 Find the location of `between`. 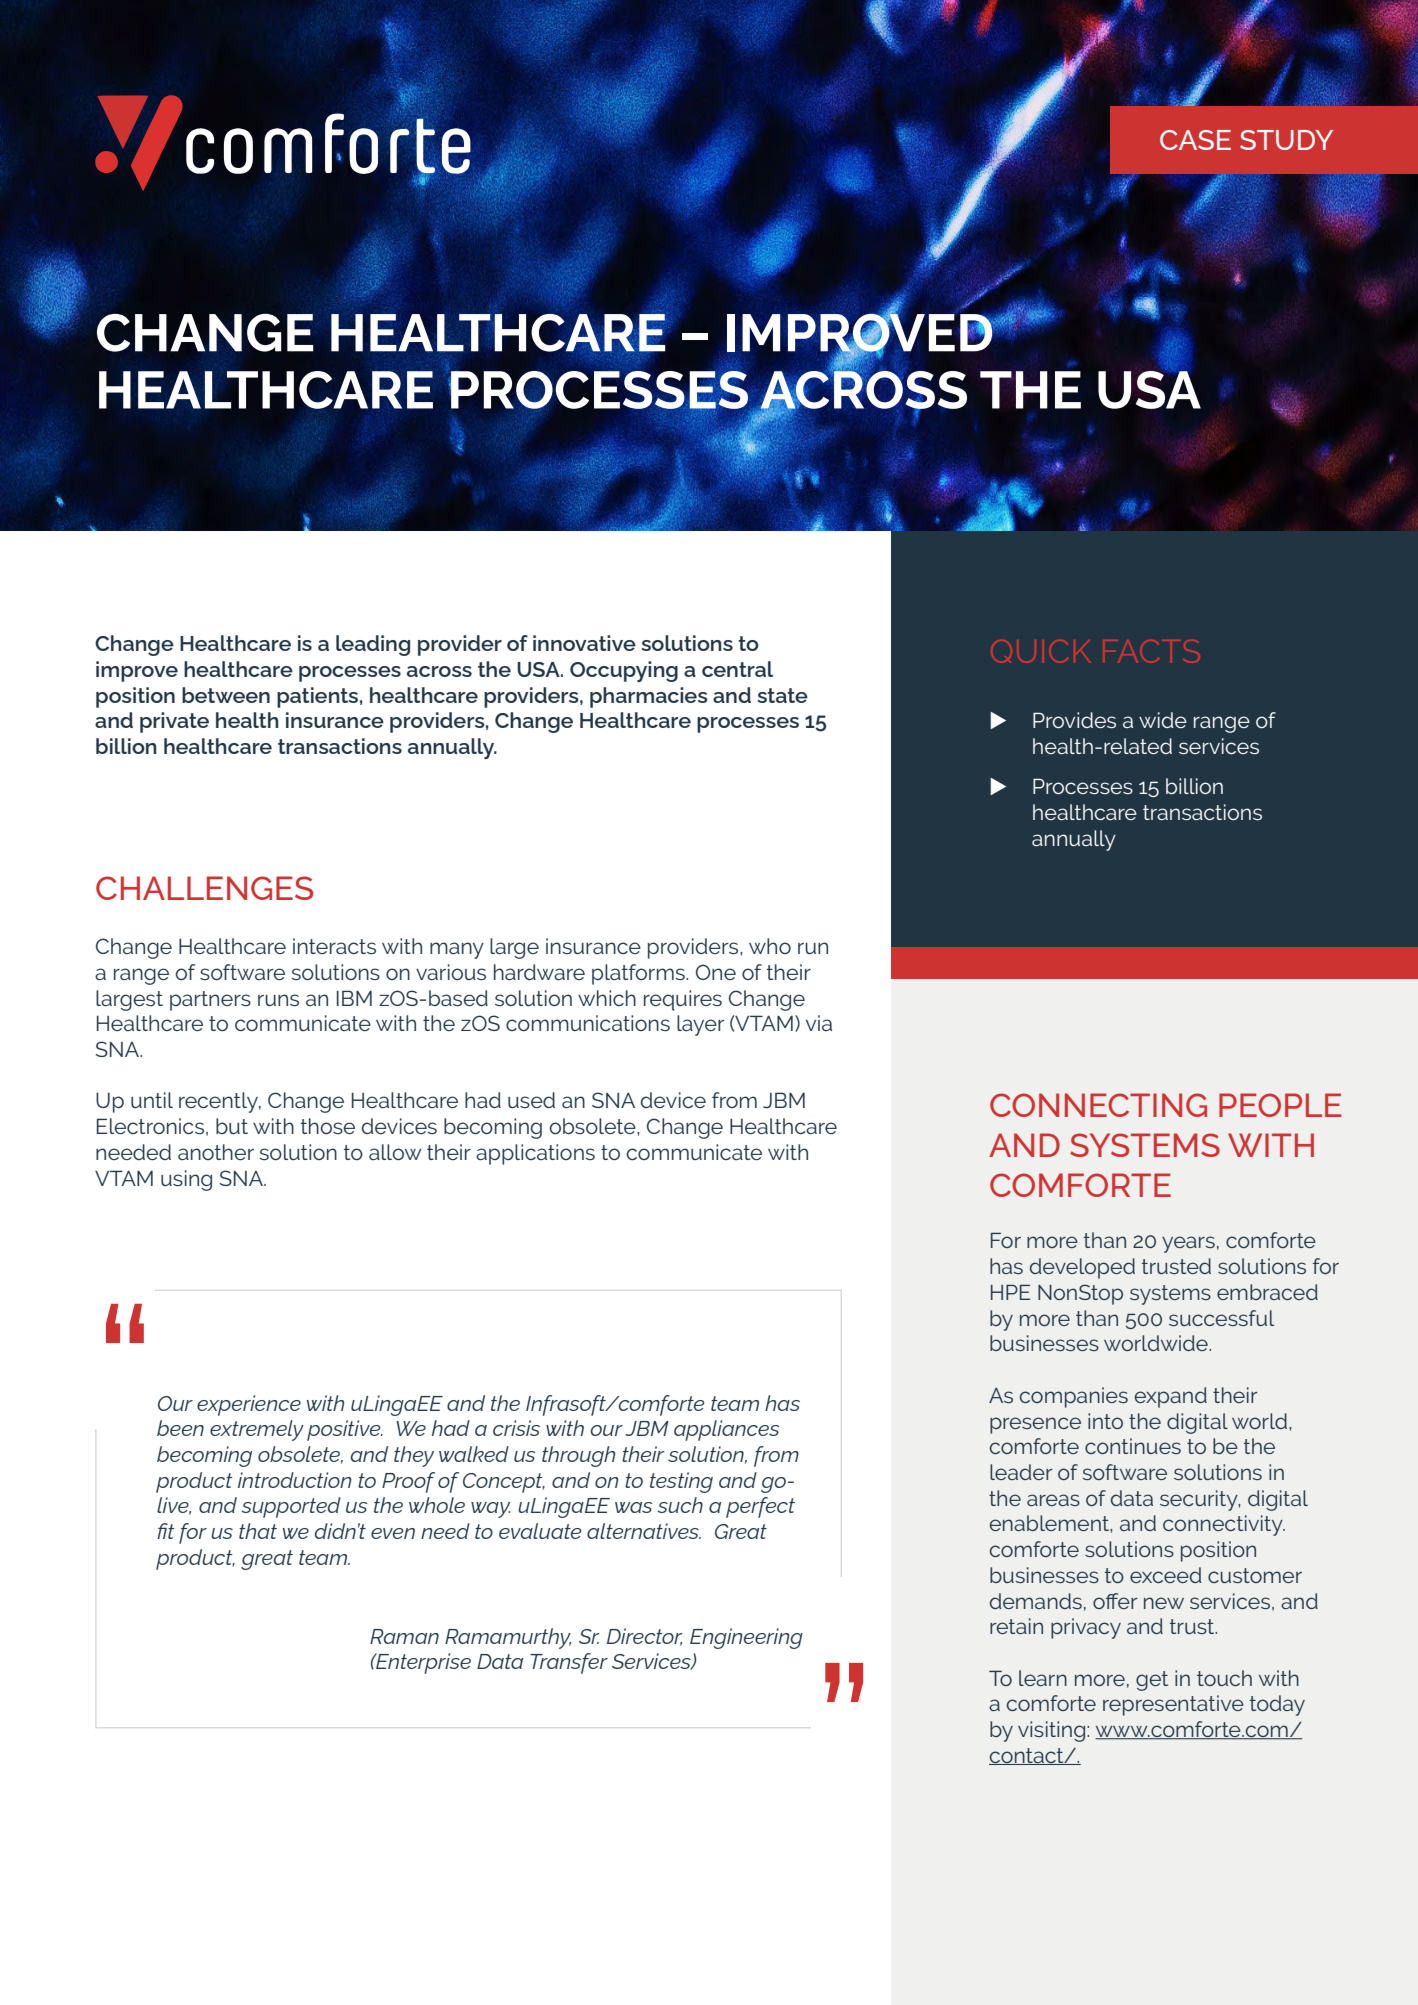

between is located at coordinates (226, 695).
